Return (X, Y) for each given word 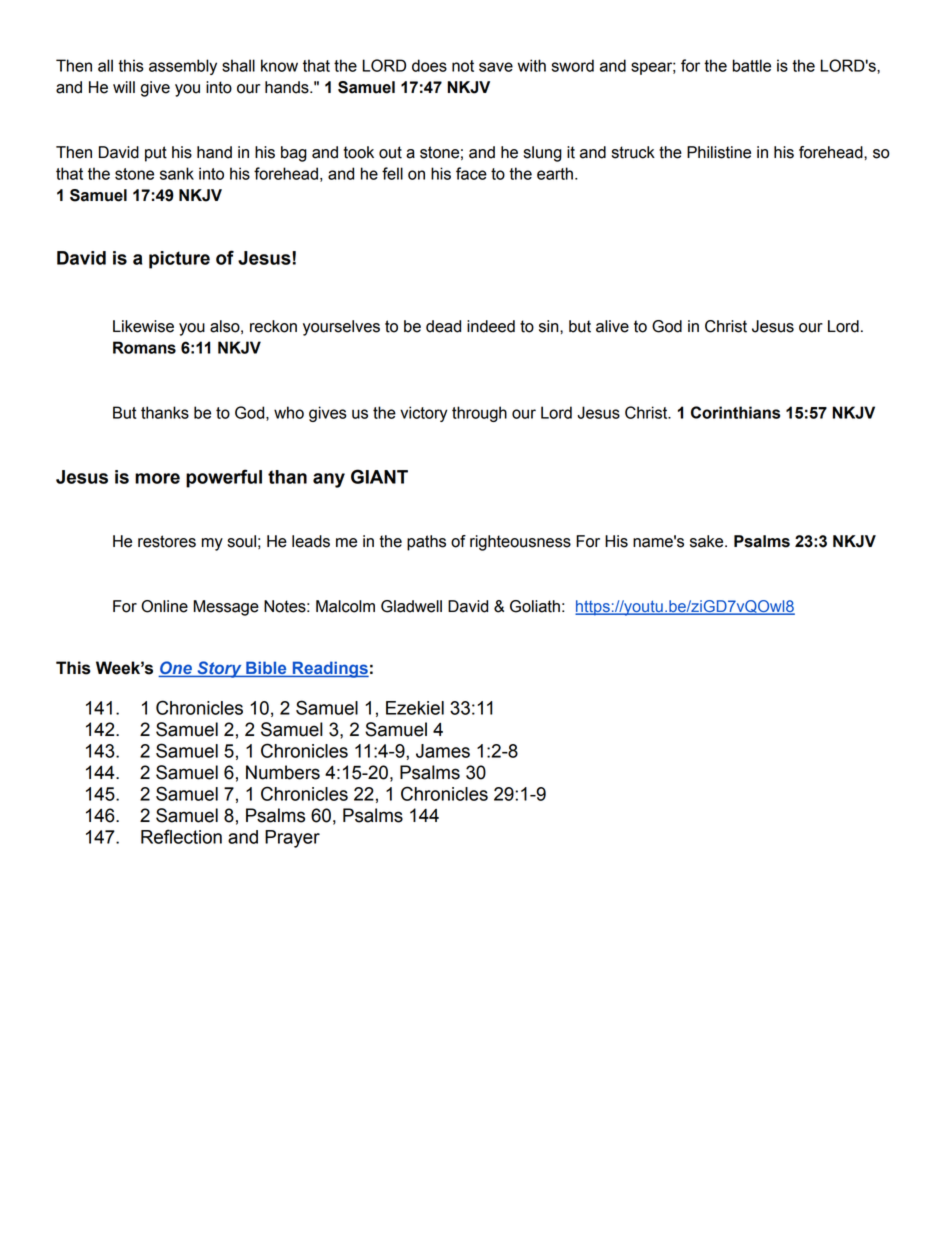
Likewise (143, 326)
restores (167, 541)
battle (752, 65)
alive (612, 326)
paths (426, 543)
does (429, 65)
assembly (183, 67)
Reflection (181, 836)
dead (443, 326)
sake (708, 541)
